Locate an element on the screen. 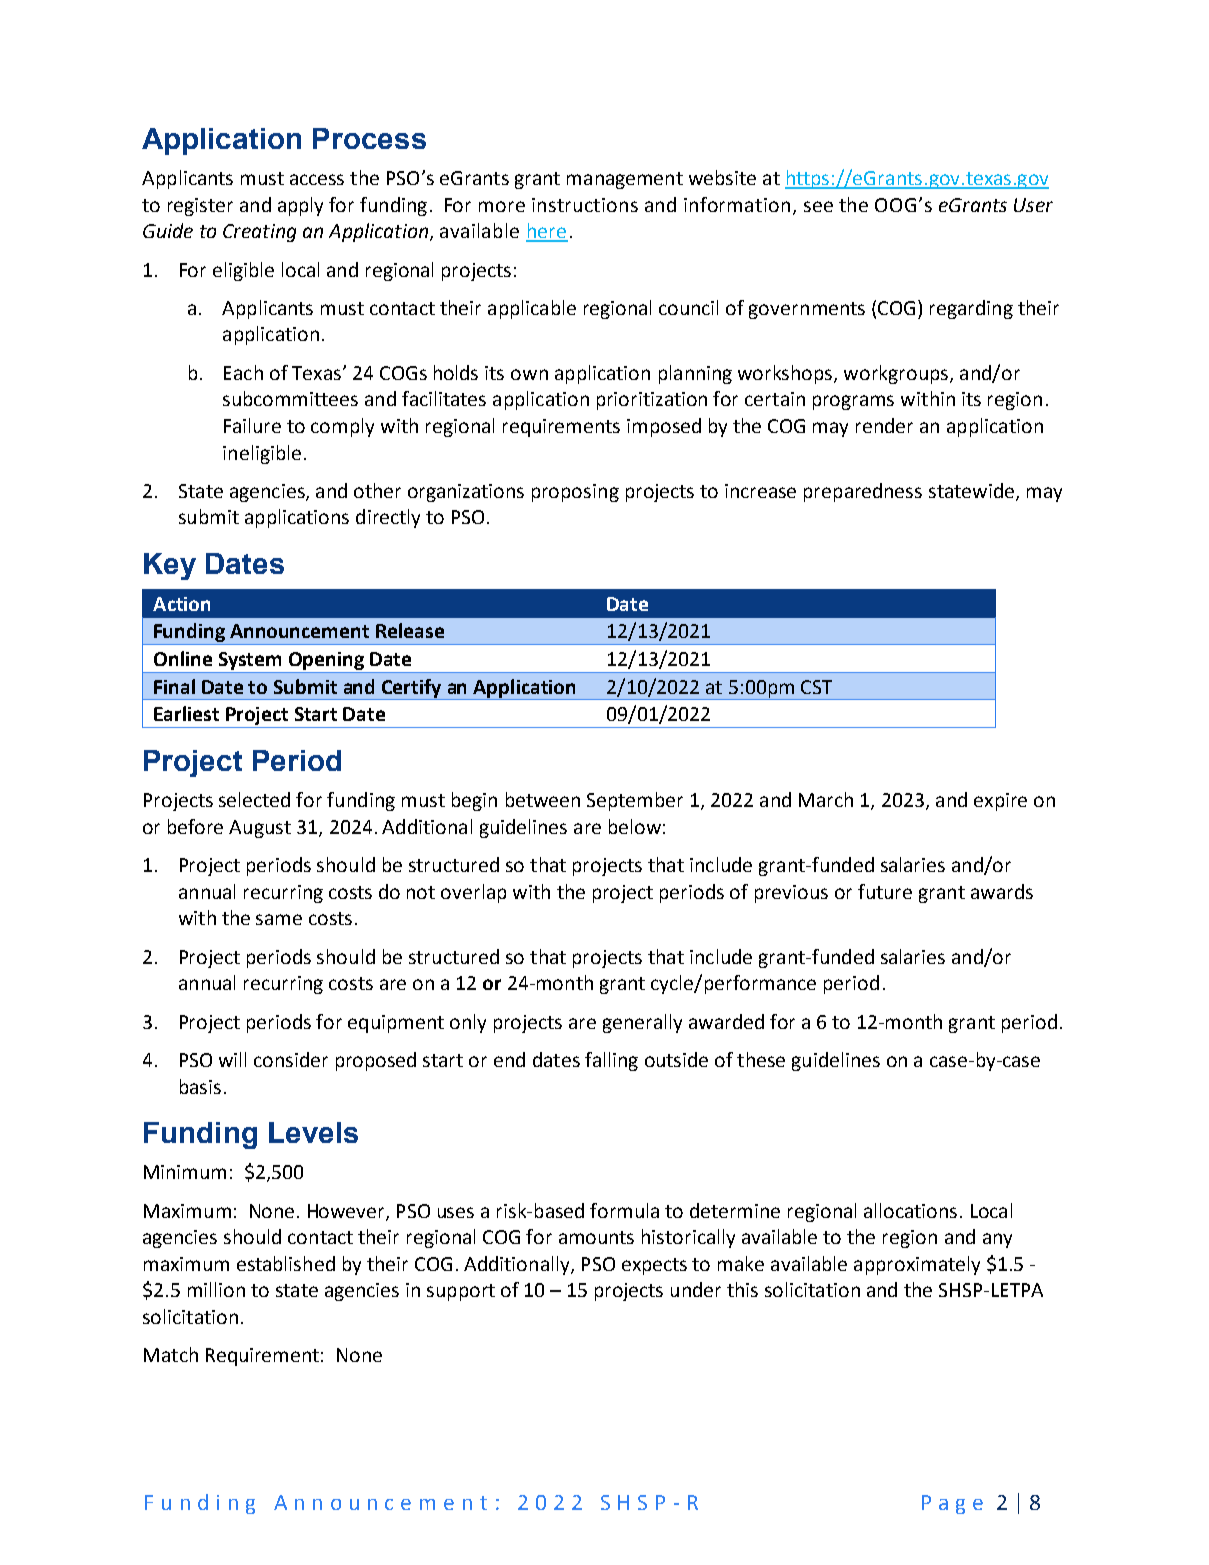 Image resolution: width=1209 pixels, height=1565 pixels. access is located at coordinates (317, 179).
